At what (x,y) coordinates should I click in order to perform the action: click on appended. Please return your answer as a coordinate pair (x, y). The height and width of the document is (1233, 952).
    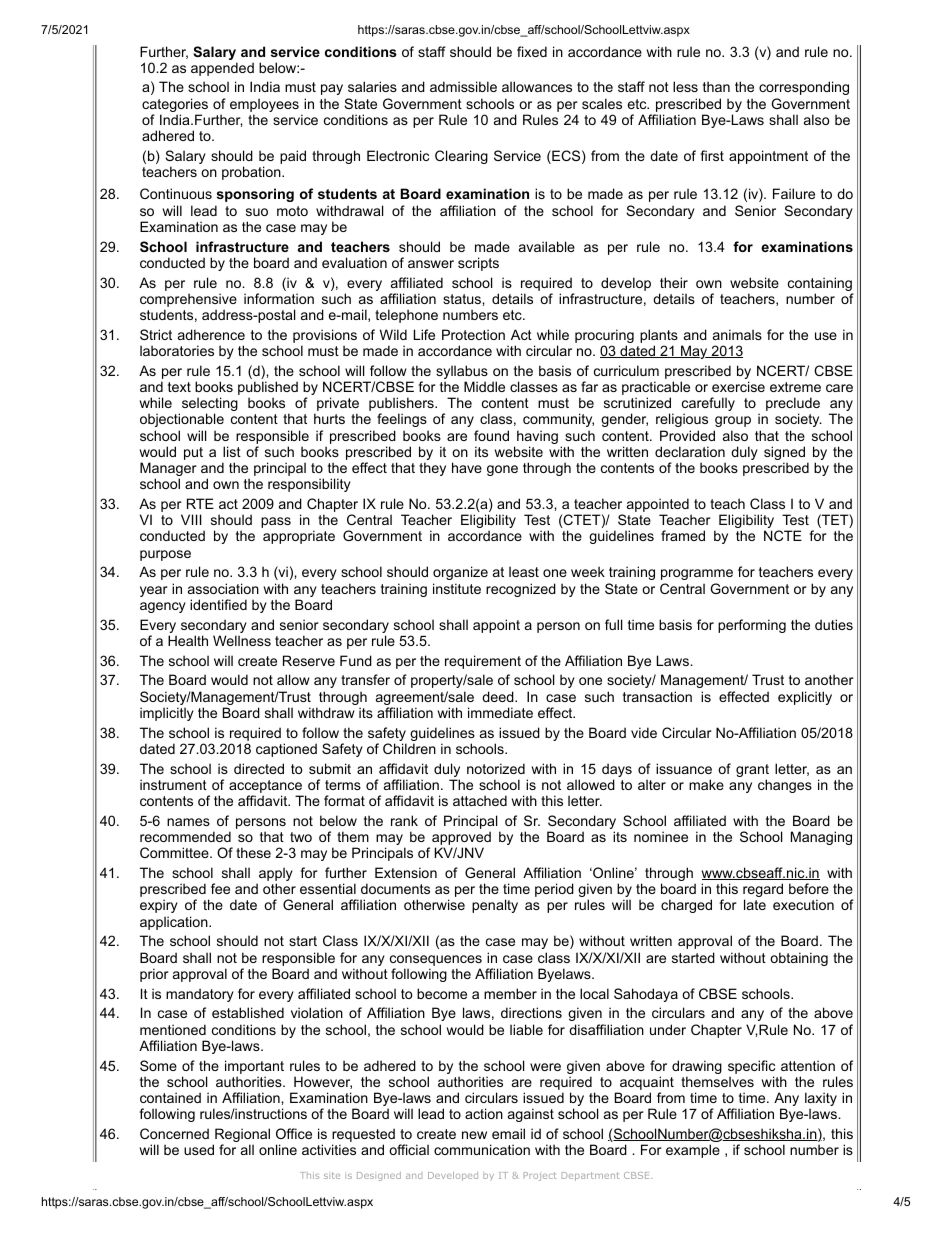
    Looking at the image, I should click on (222, 69).
